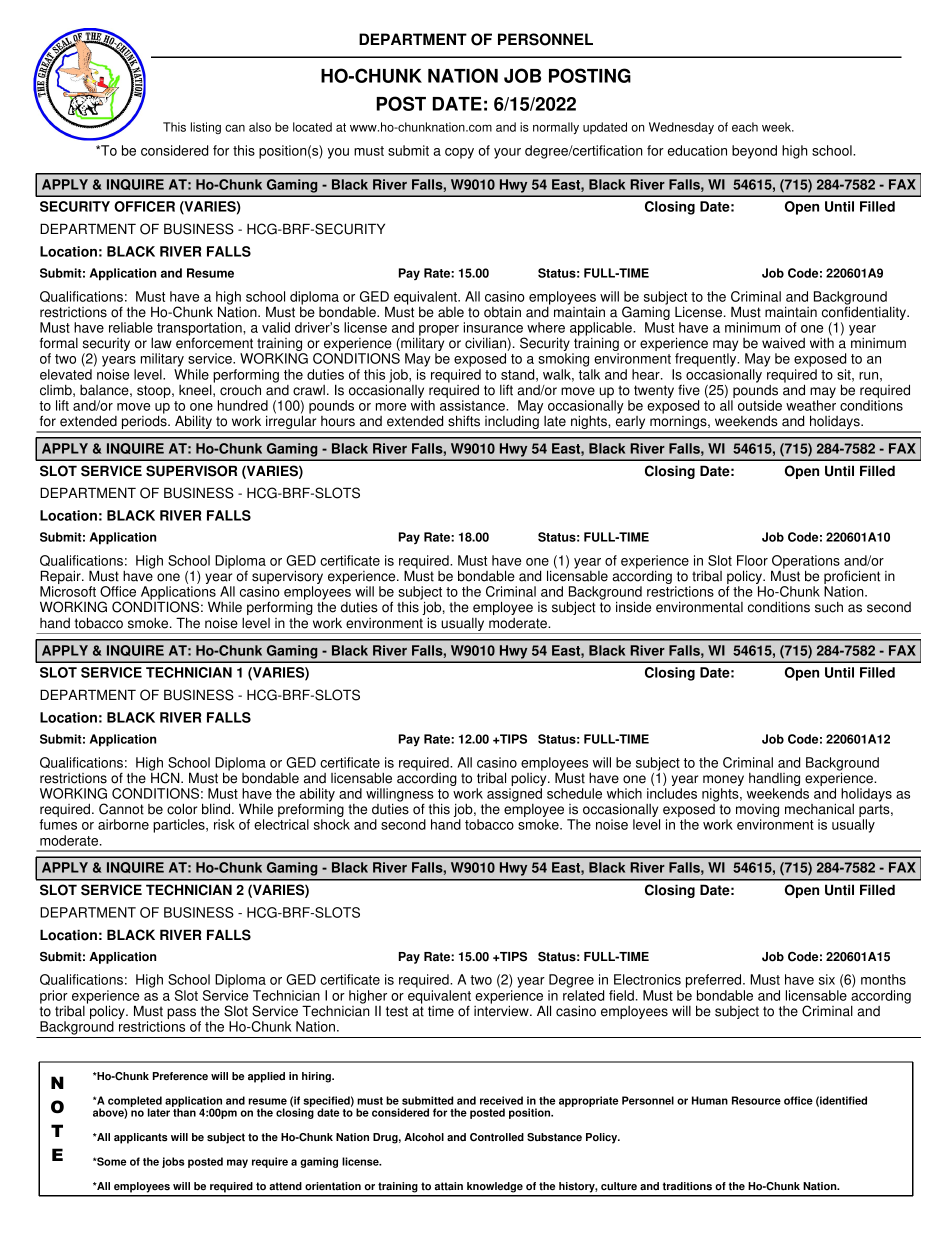  Describe the element at coordinates (754, 152) in the document. I see `beyond` at that location.
